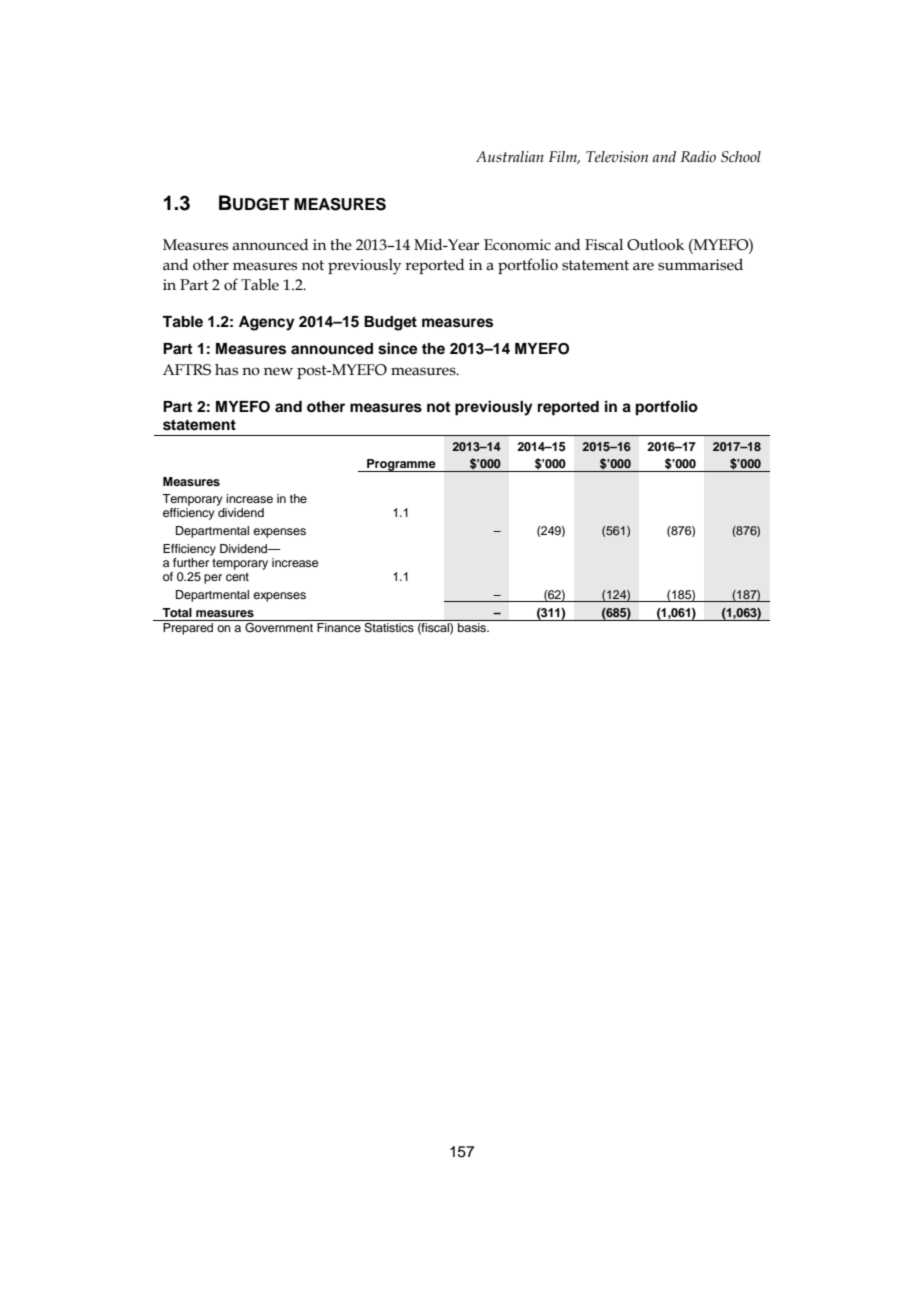 Image resolution: width=924 pixels, height=1308 pixels. Describe the element at coordinates (473, 627) in the document. I see `basis` at that location.
